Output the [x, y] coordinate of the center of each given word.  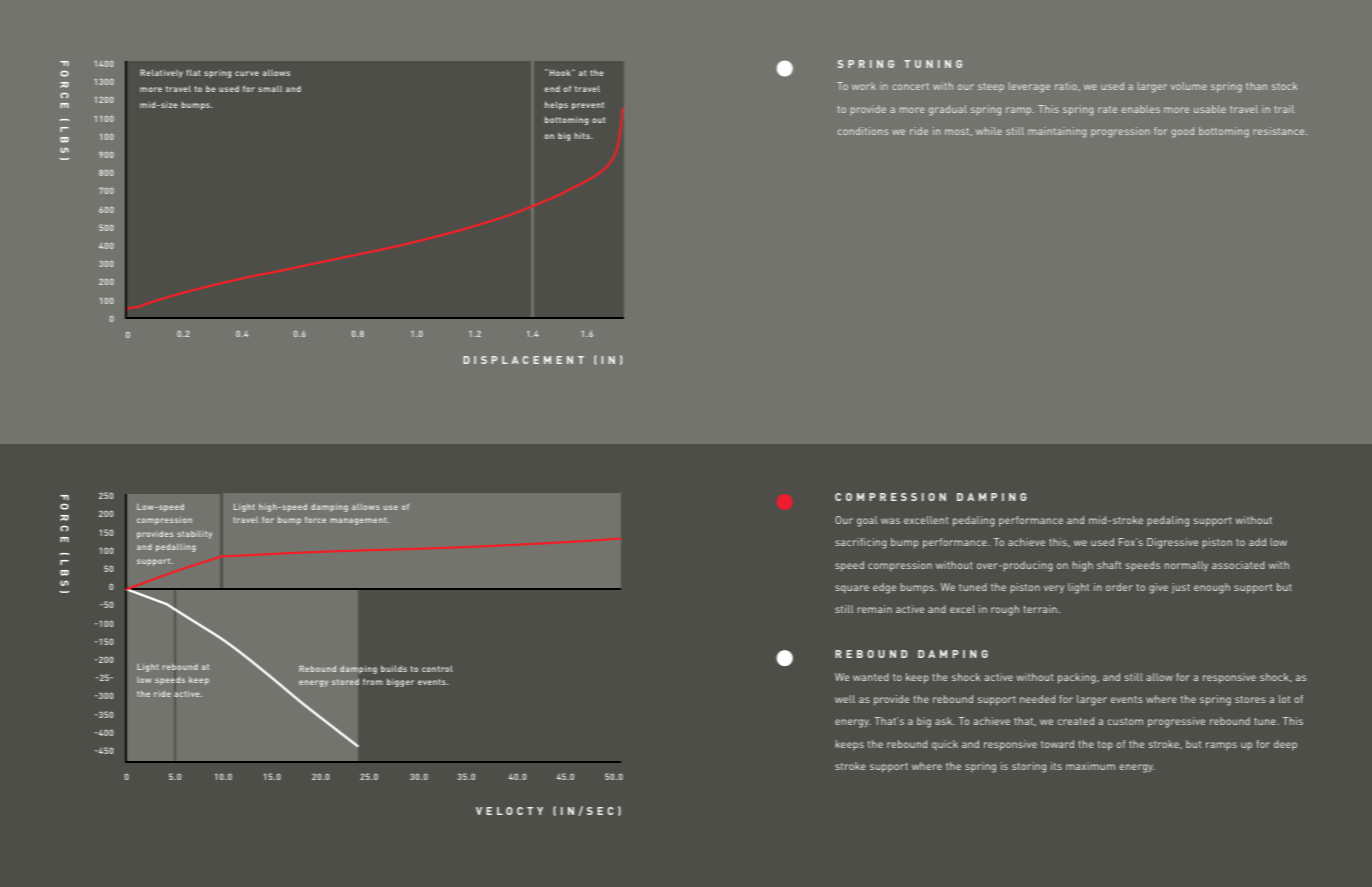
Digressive [1172, 543]
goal [867, 521]
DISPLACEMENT [524, 360]
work [864, 86]
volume [1189, 86]
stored [345, 682]
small [270, 88]
